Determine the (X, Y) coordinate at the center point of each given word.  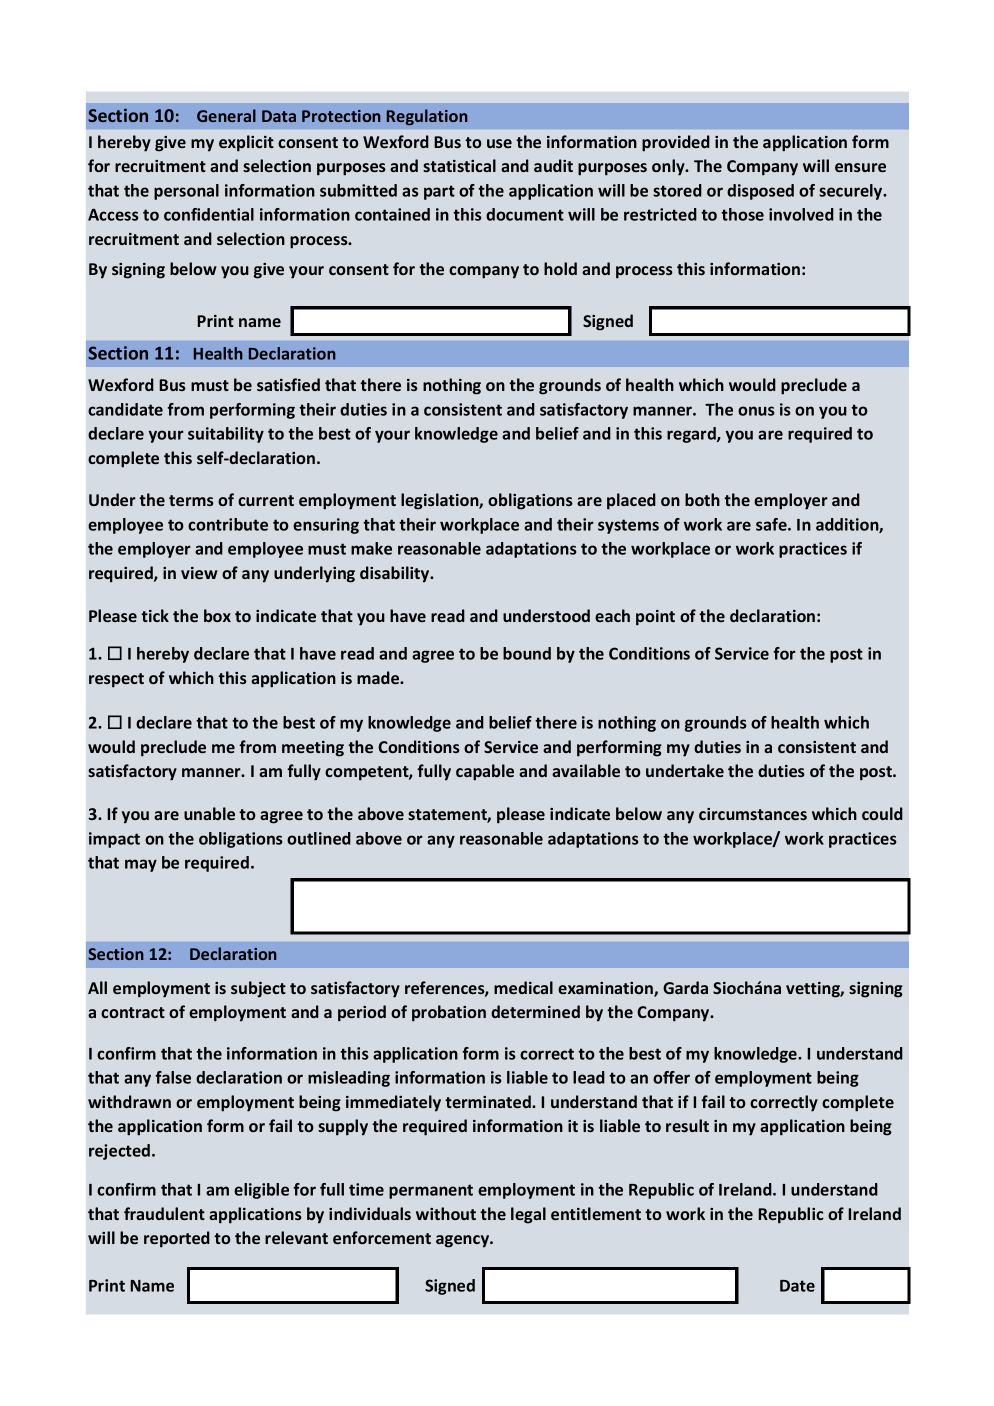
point (655, 618)
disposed (760, 192)
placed (631, 501)
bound (527, 653)
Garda (685, 987)
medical (523, 987)
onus (756, 411)
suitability (226, 435)
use (499, 143)
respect (116, 680)
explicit (246, 143)
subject (258, 989)
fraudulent (164, 1213)
